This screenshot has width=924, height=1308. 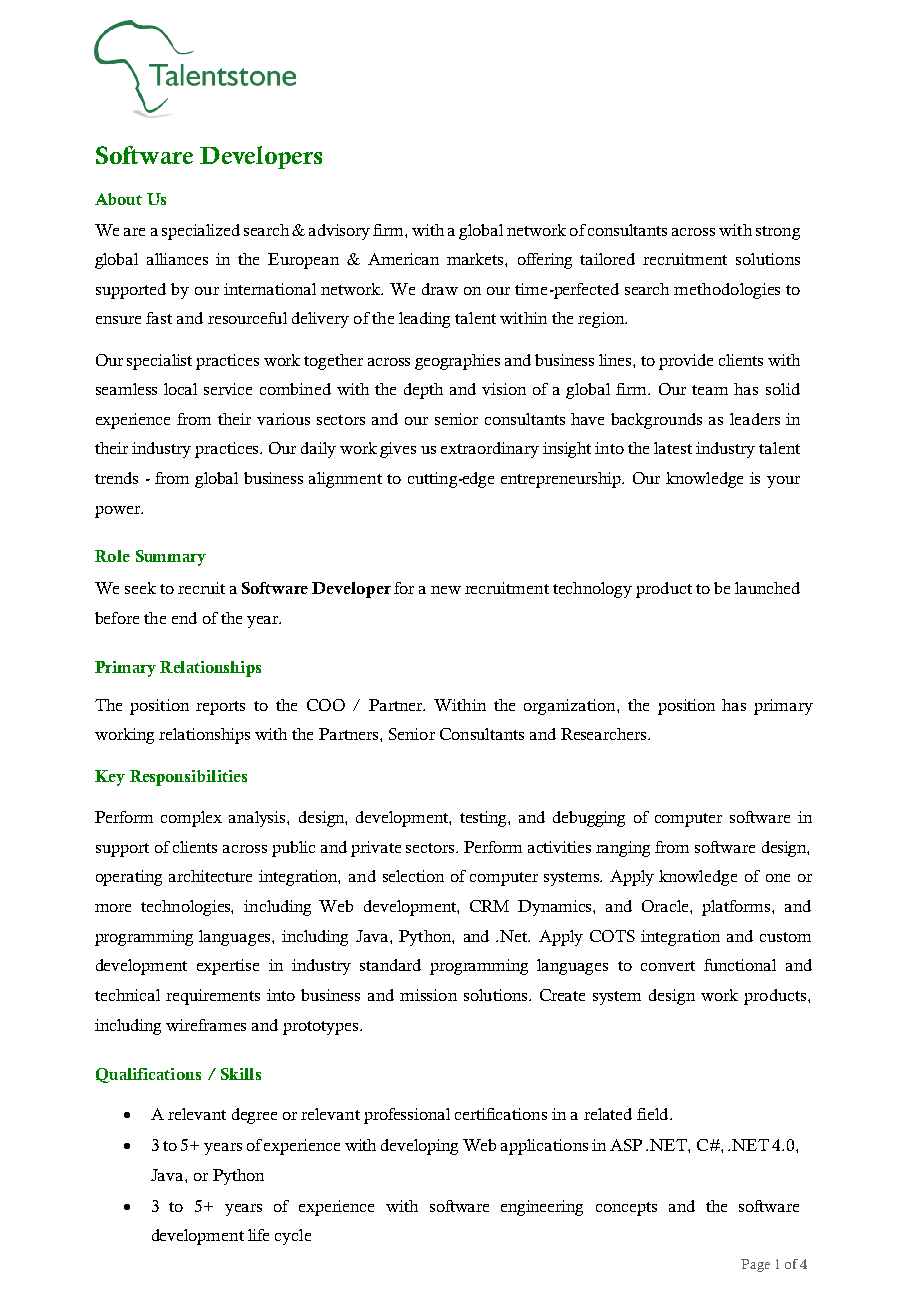 I want to click on strong, so click(x=778, y=233).
